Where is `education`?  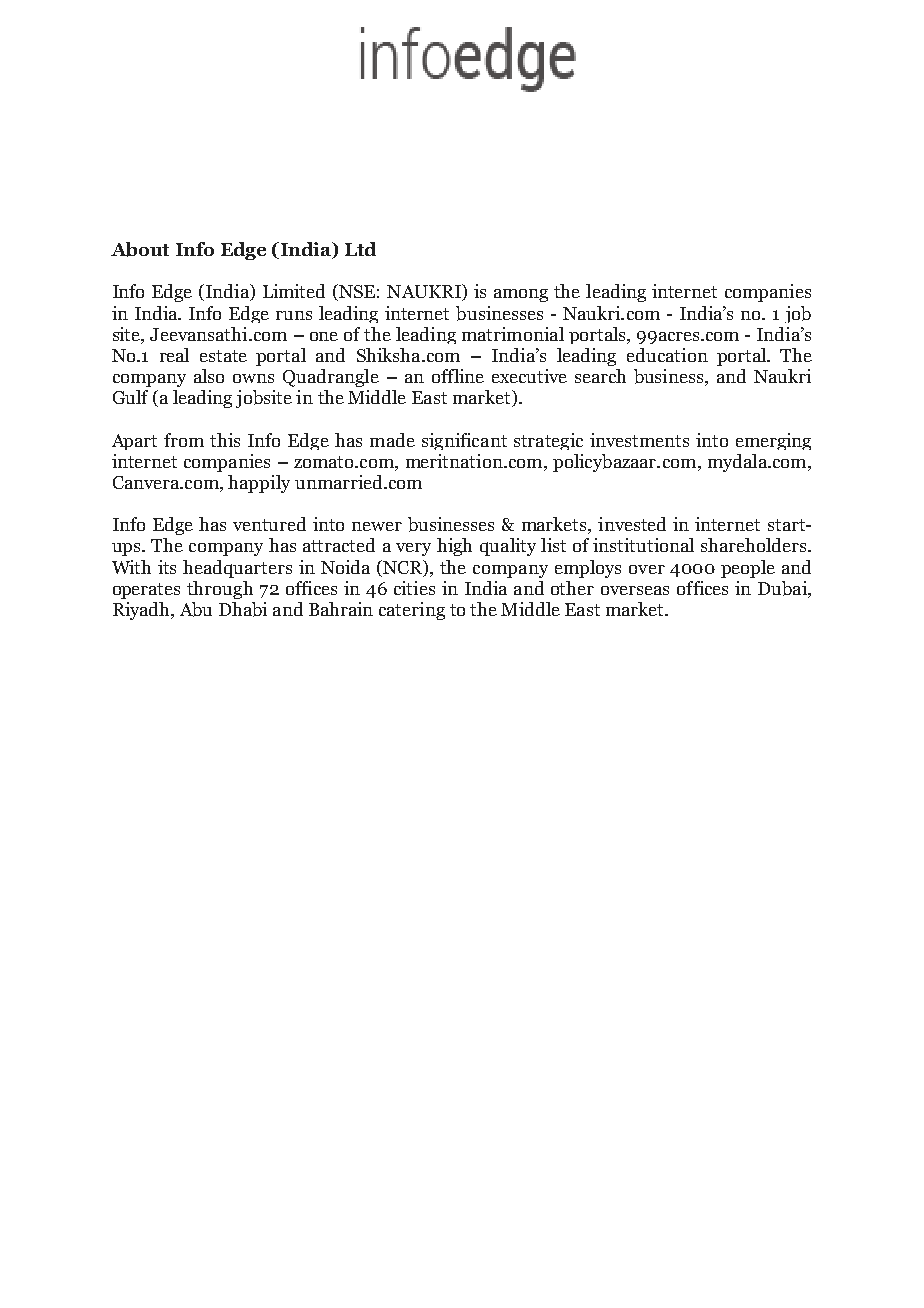
education is located at coordinates (667, 355).
